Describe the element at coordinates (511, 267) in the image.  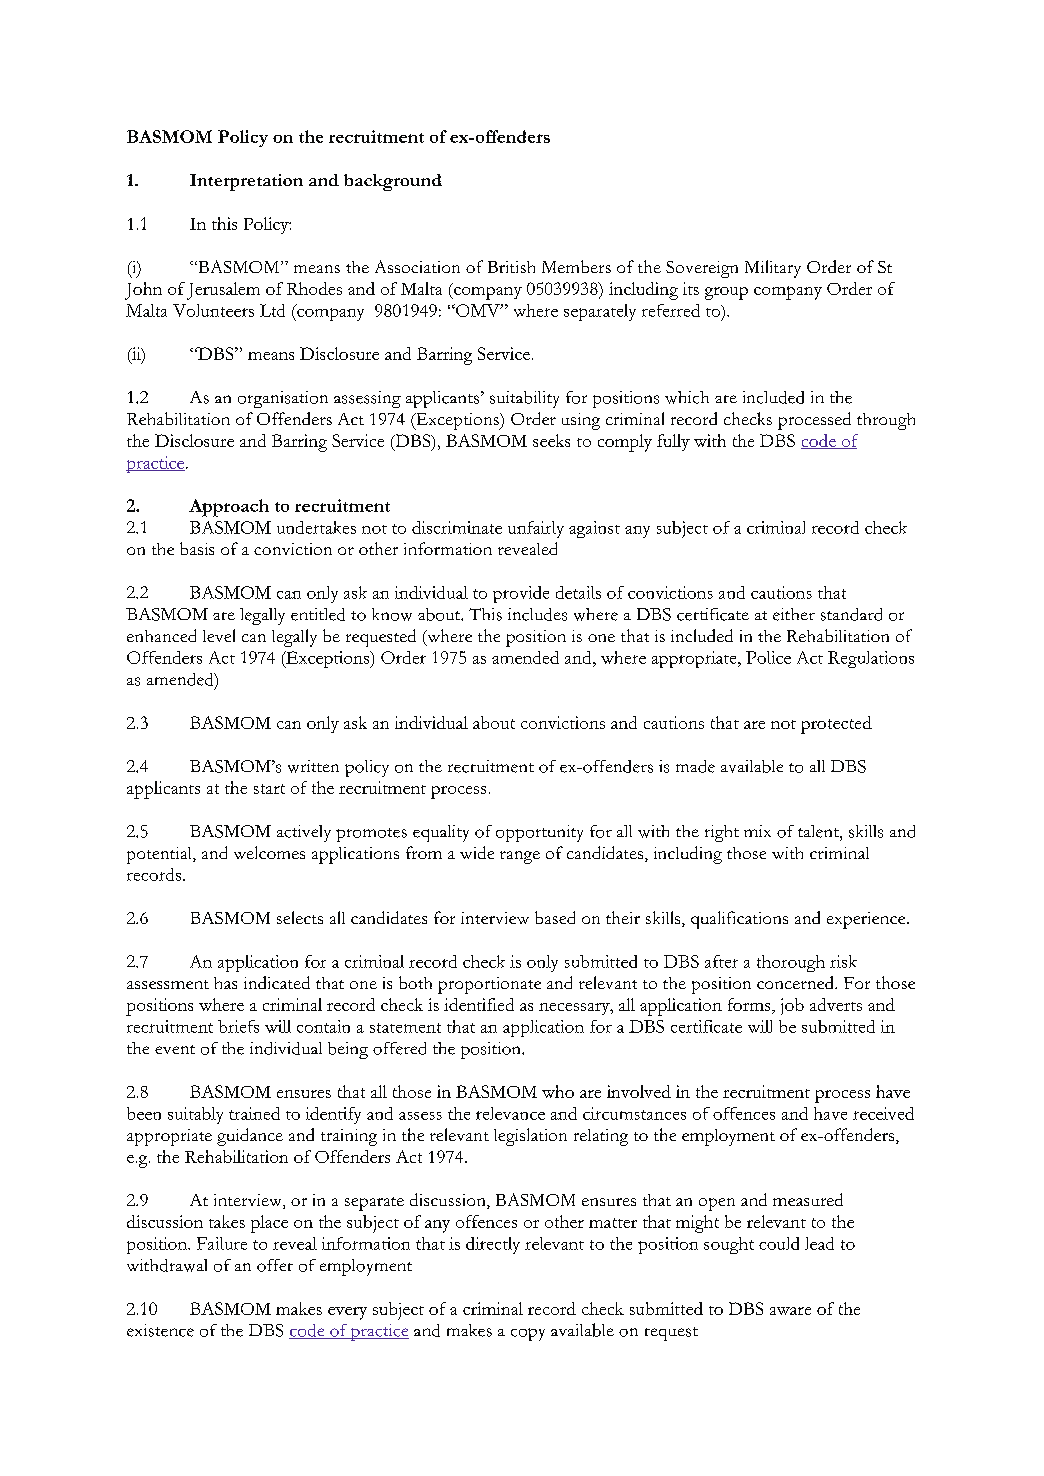
I see `British` at that location.
